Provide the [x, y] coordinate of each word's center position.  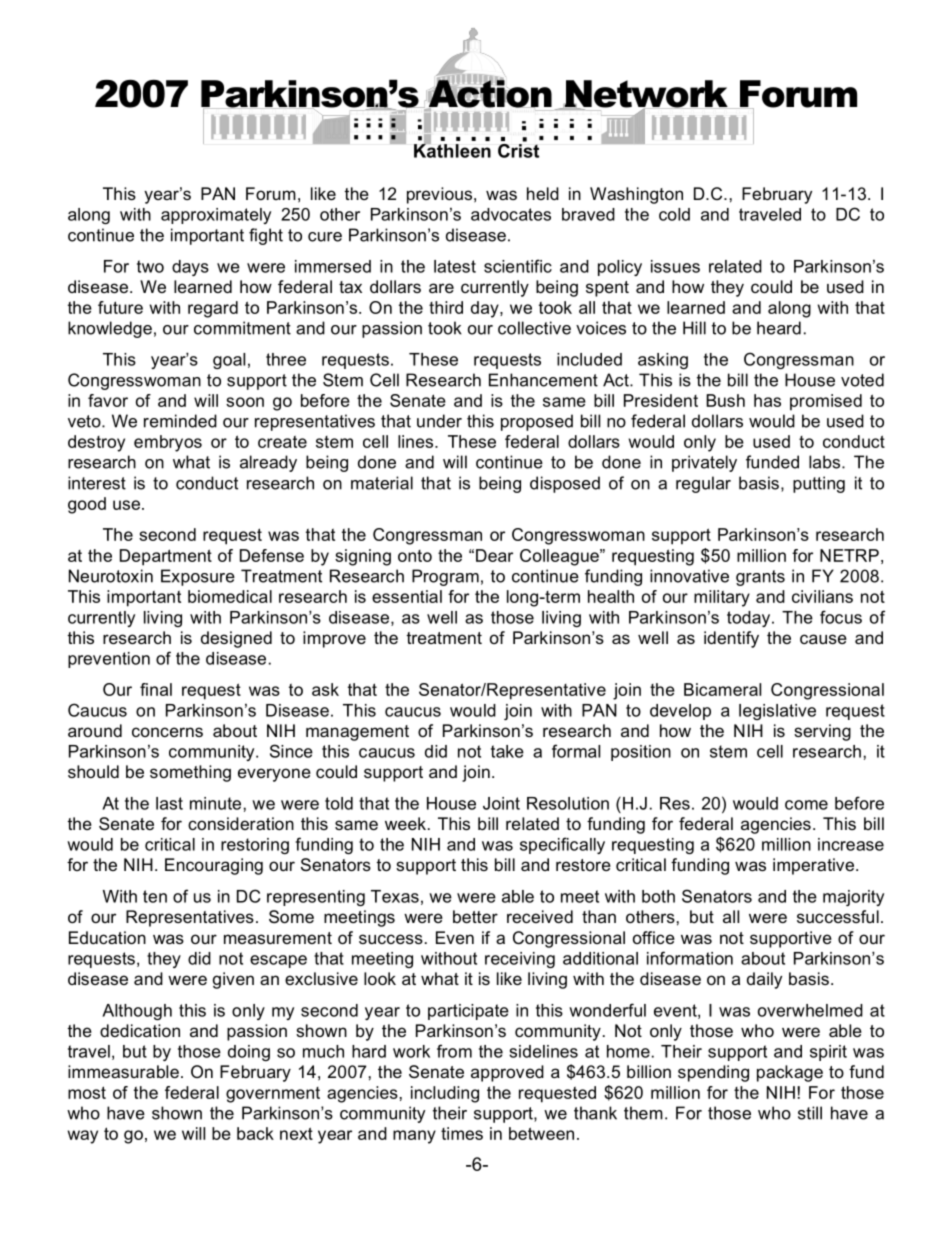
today [750, 619]
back [255, 1133]
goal [229, 361]
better [475, 916]
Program [445, 577]
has [767, 400]
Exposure [198, 577]
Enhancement [543, 380]
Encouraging [214, 866]
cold [674, 214]
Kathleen [452, 150]
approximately [216, 216]
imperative [815, 866]
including [445, 1094]
